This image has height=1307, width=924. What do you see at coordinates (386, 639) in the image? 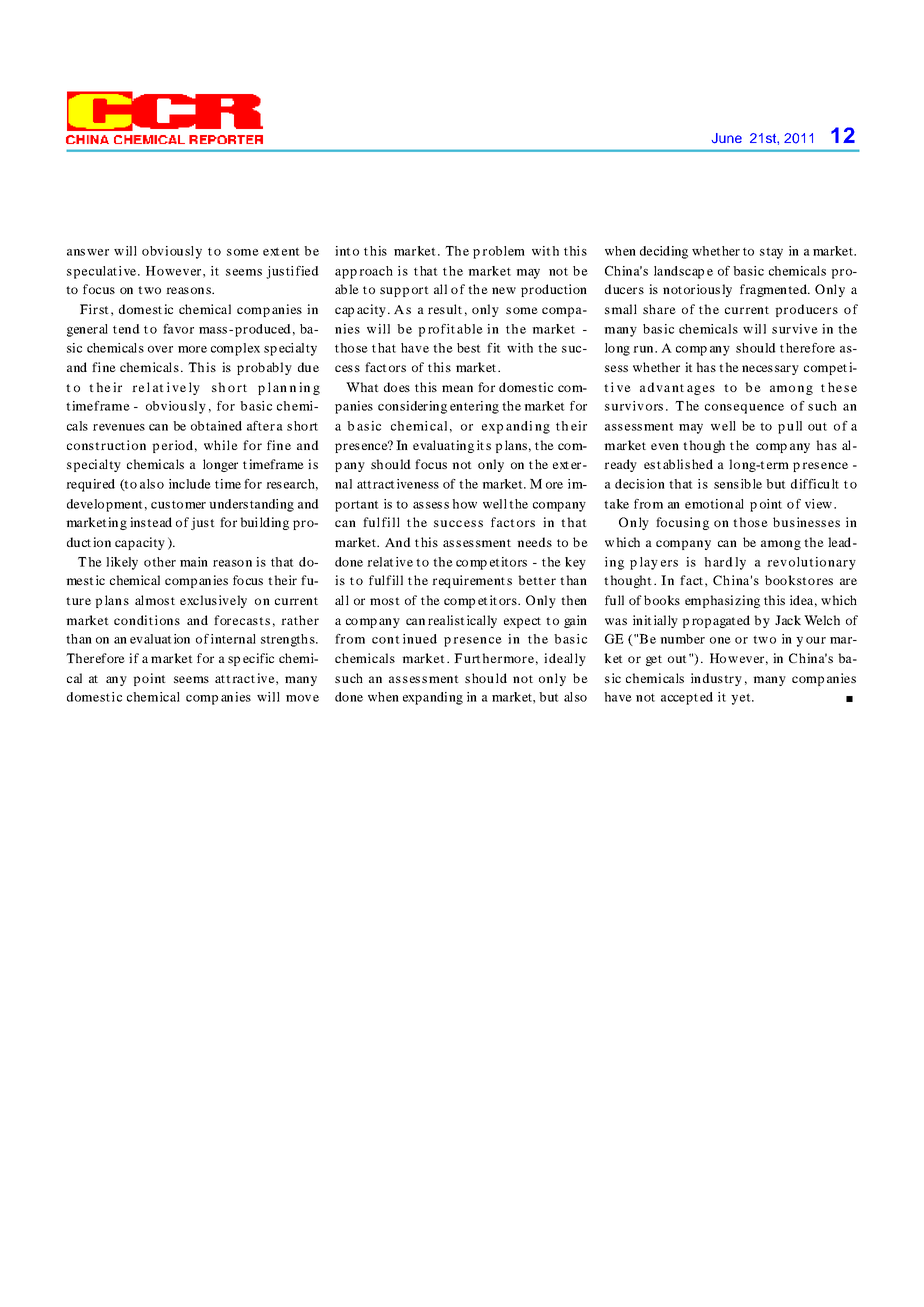
I see `cont` at bounding box center [386, 639].
